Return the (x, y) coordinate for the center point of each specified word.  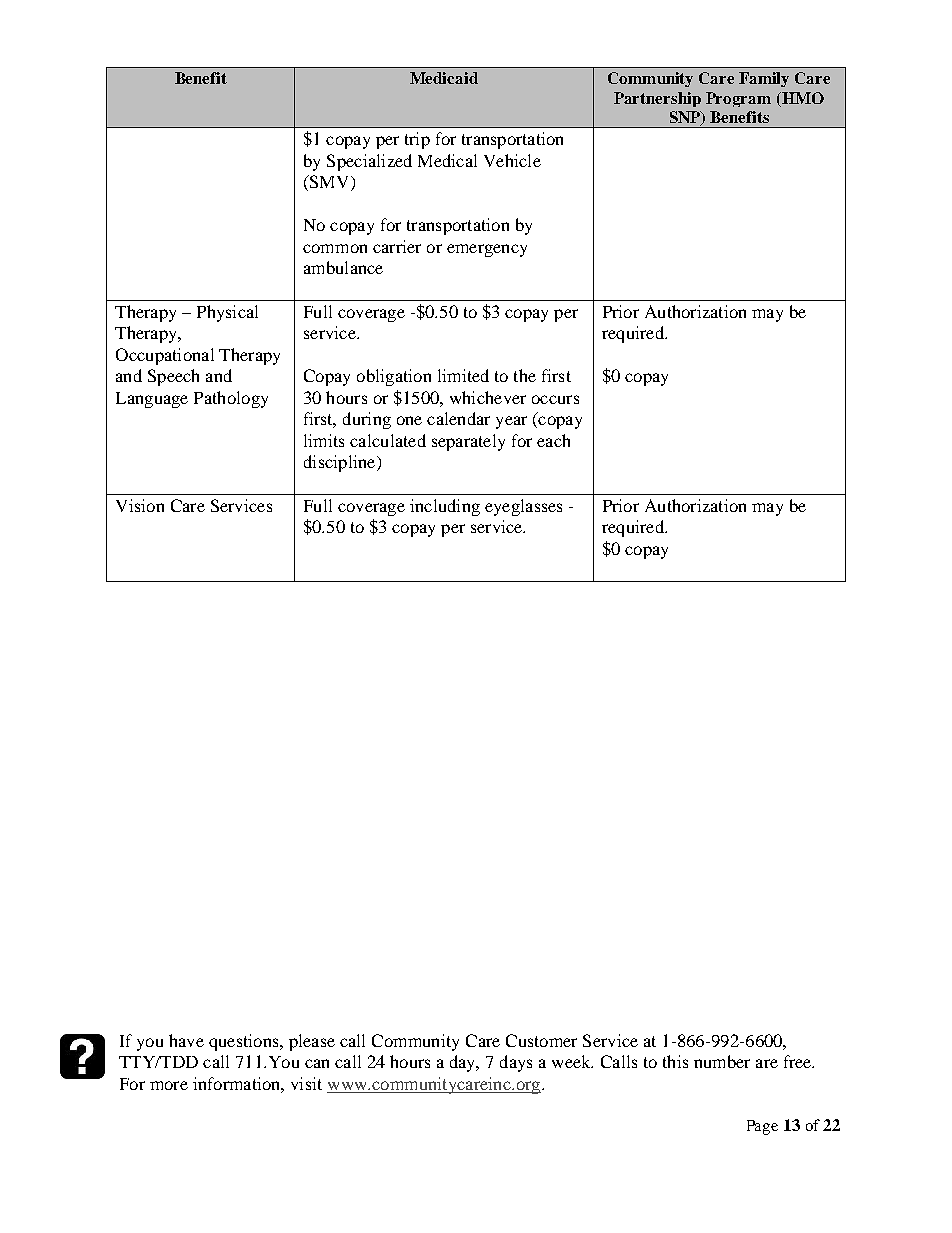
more (169, 1085)
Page (762, 1127)
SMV (330, 183)
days (516, 1063)
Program (738, 99)
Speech (173, 377)
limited (463, 375)
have (186, 1040)
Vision (140, 505)
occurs (555, 399)
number (722, 1061)
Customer (541, 1040)
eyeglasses (523, 507)
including (445, 507)
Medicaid (444, 78)
